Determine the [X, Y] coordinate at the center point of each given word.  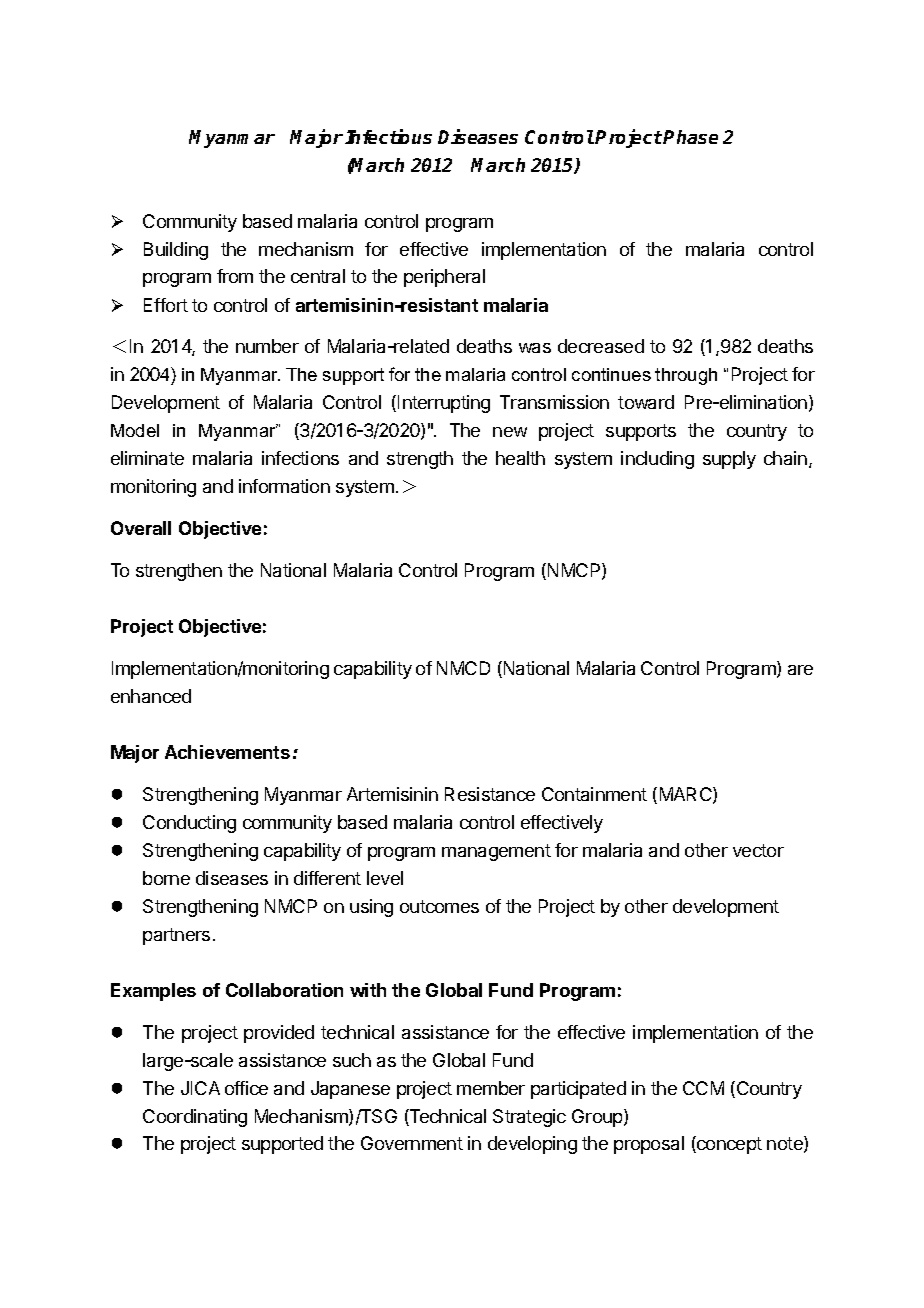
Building [176, 251]
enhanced [151, 696]
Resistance [490, 794]
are [800, 670]
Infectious [388, 136]
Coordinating [195, 1118]
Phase [690, 137]
